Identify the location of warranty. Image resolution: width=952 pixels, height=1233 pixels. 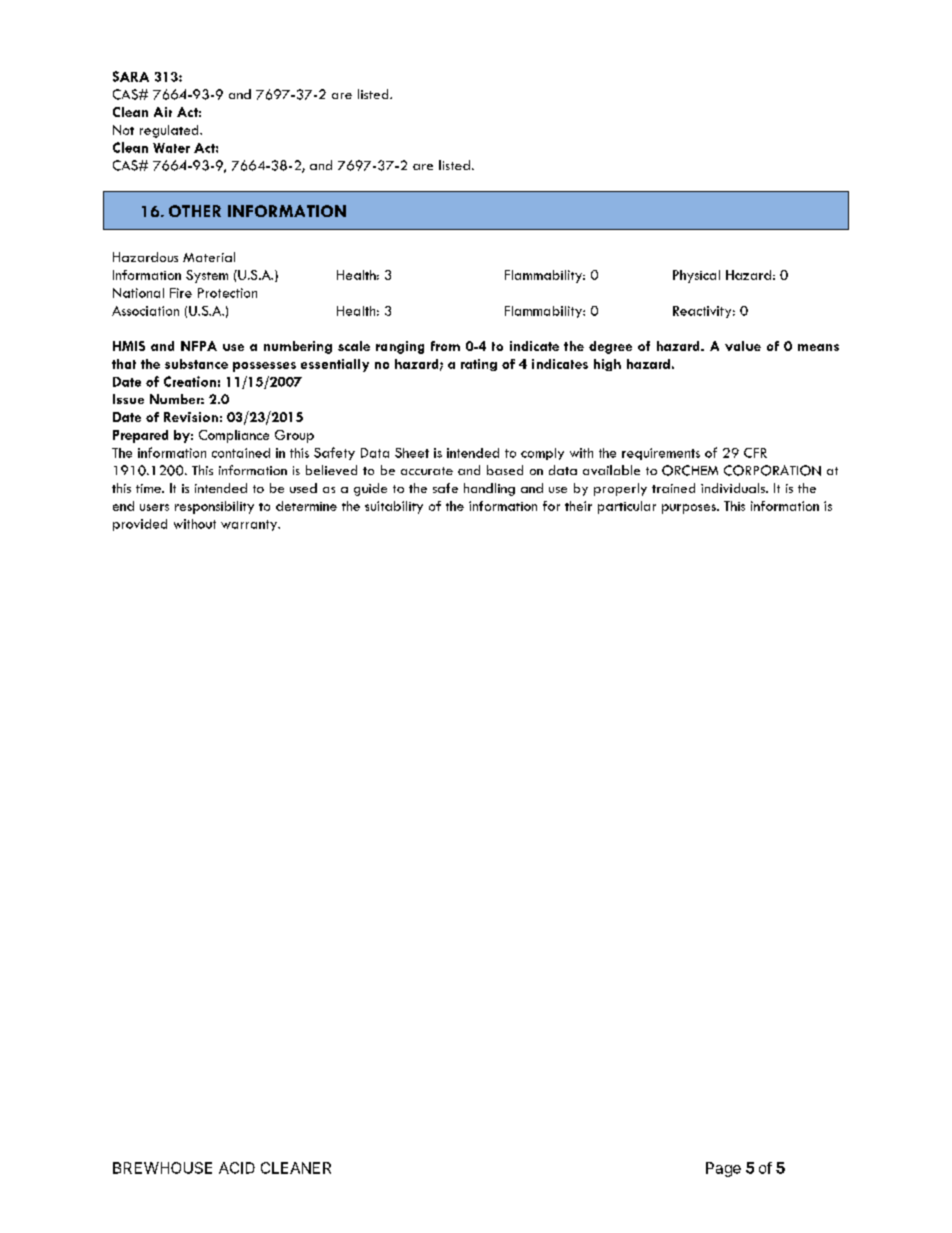
(250, 525).
